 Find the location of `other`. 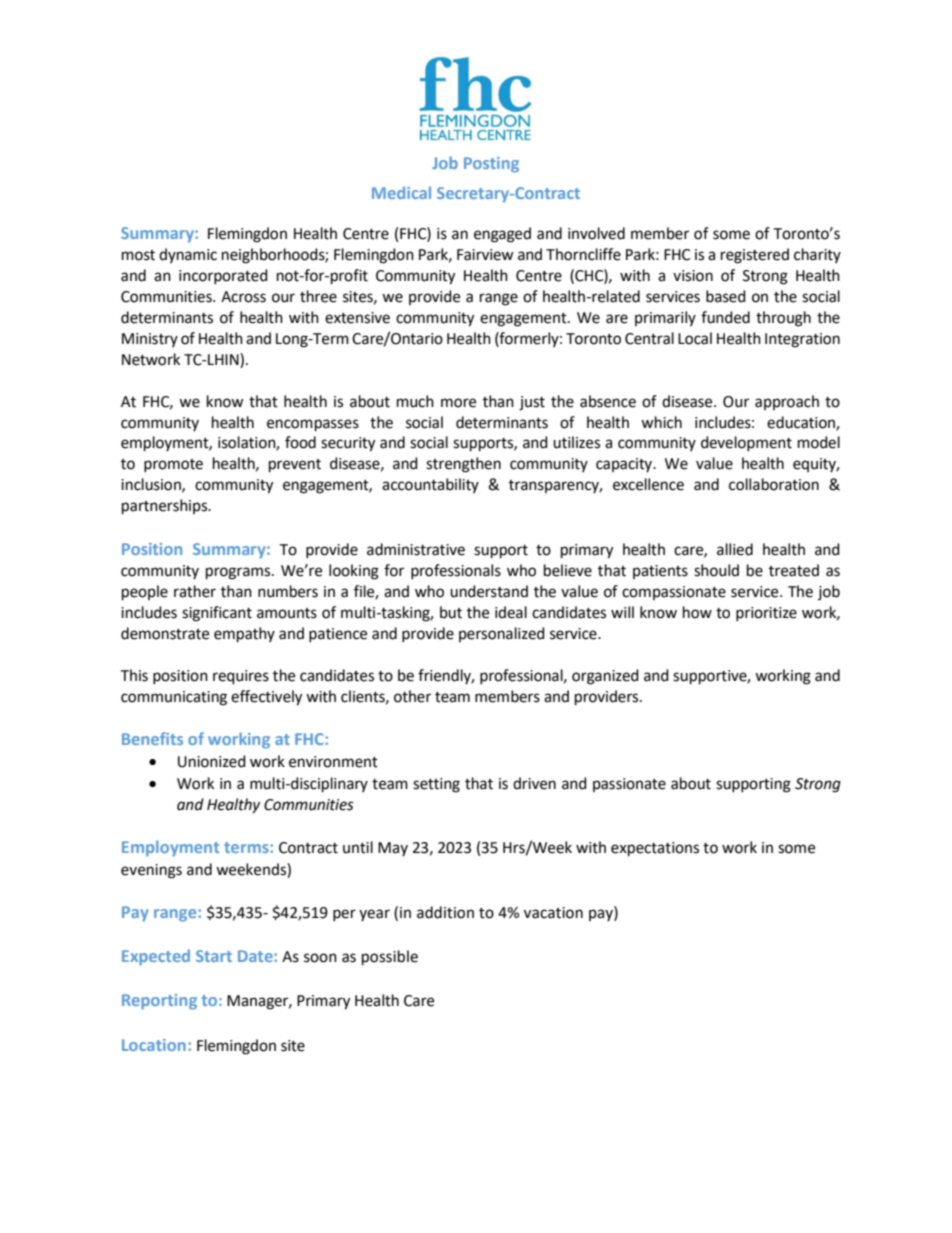

other is located at coordinates (412, 696).
